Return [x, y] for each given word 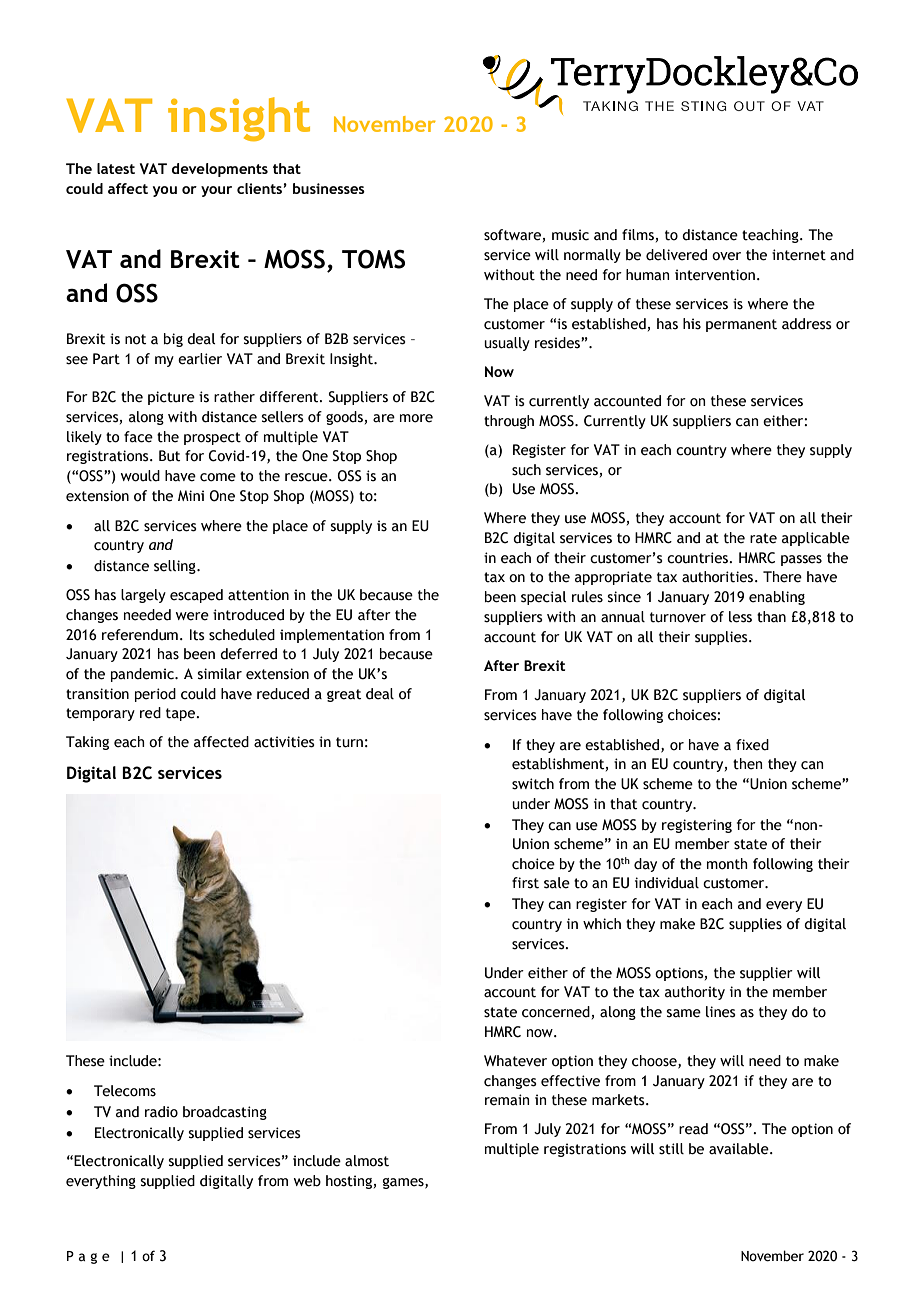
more [416, 418]
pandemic [143, 675]
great [344, 695]
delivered [676, 255]
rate [763, 538]
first [525, 883]
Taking [87, 743]
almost [367, 1161]
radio [161, 1112]
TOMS [373, 259]
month [727, 864]
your [216, 191]
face [138, 437]
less [740, 617]
